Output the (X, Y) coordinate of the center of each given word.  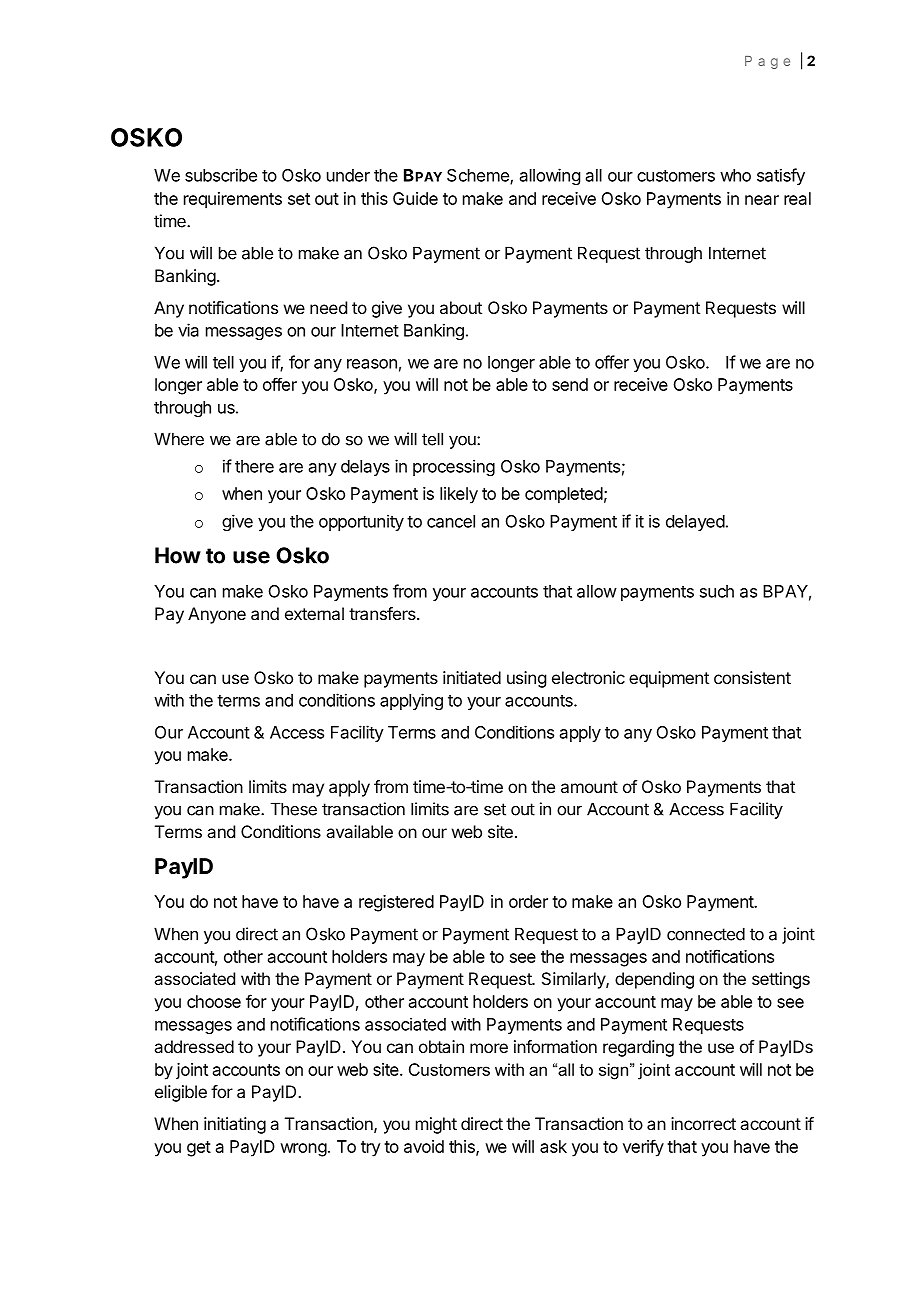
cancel (451, 521)
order (528, 901)
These (294, 809)
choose (214, 1001)
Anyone (217, 615)
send (570, 384)
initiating (235, 1125)
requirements (233, 200)
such (717, 591)
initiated (472, 677)
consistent (752, 677)
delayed (695, 523)
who (735, 175)
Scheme (479, 176)
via (188, 330)
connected (706, 934)
